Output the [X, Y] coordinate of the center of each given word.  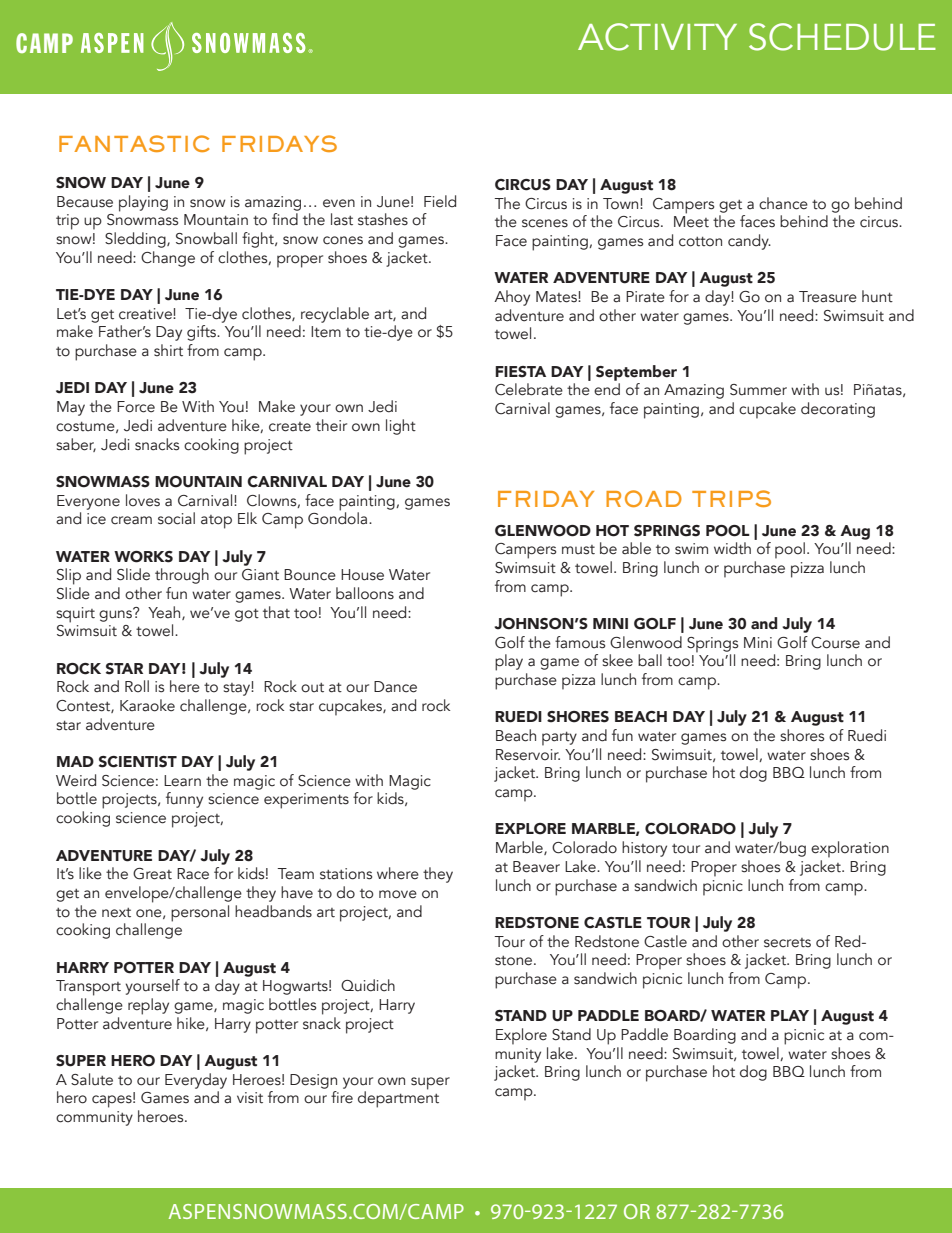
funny [184, 800]
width [732, 548]
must [578, 550]
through [182, 576]
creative [146, 314]
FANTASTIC [134, 143]
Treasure [828, 297]
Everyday [196, 1081]
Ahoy [512, 298]
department [398, 1098]
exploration [850, 849]
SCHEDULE [842, 37]
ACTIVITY [657, 37]
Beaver [536, 867]
